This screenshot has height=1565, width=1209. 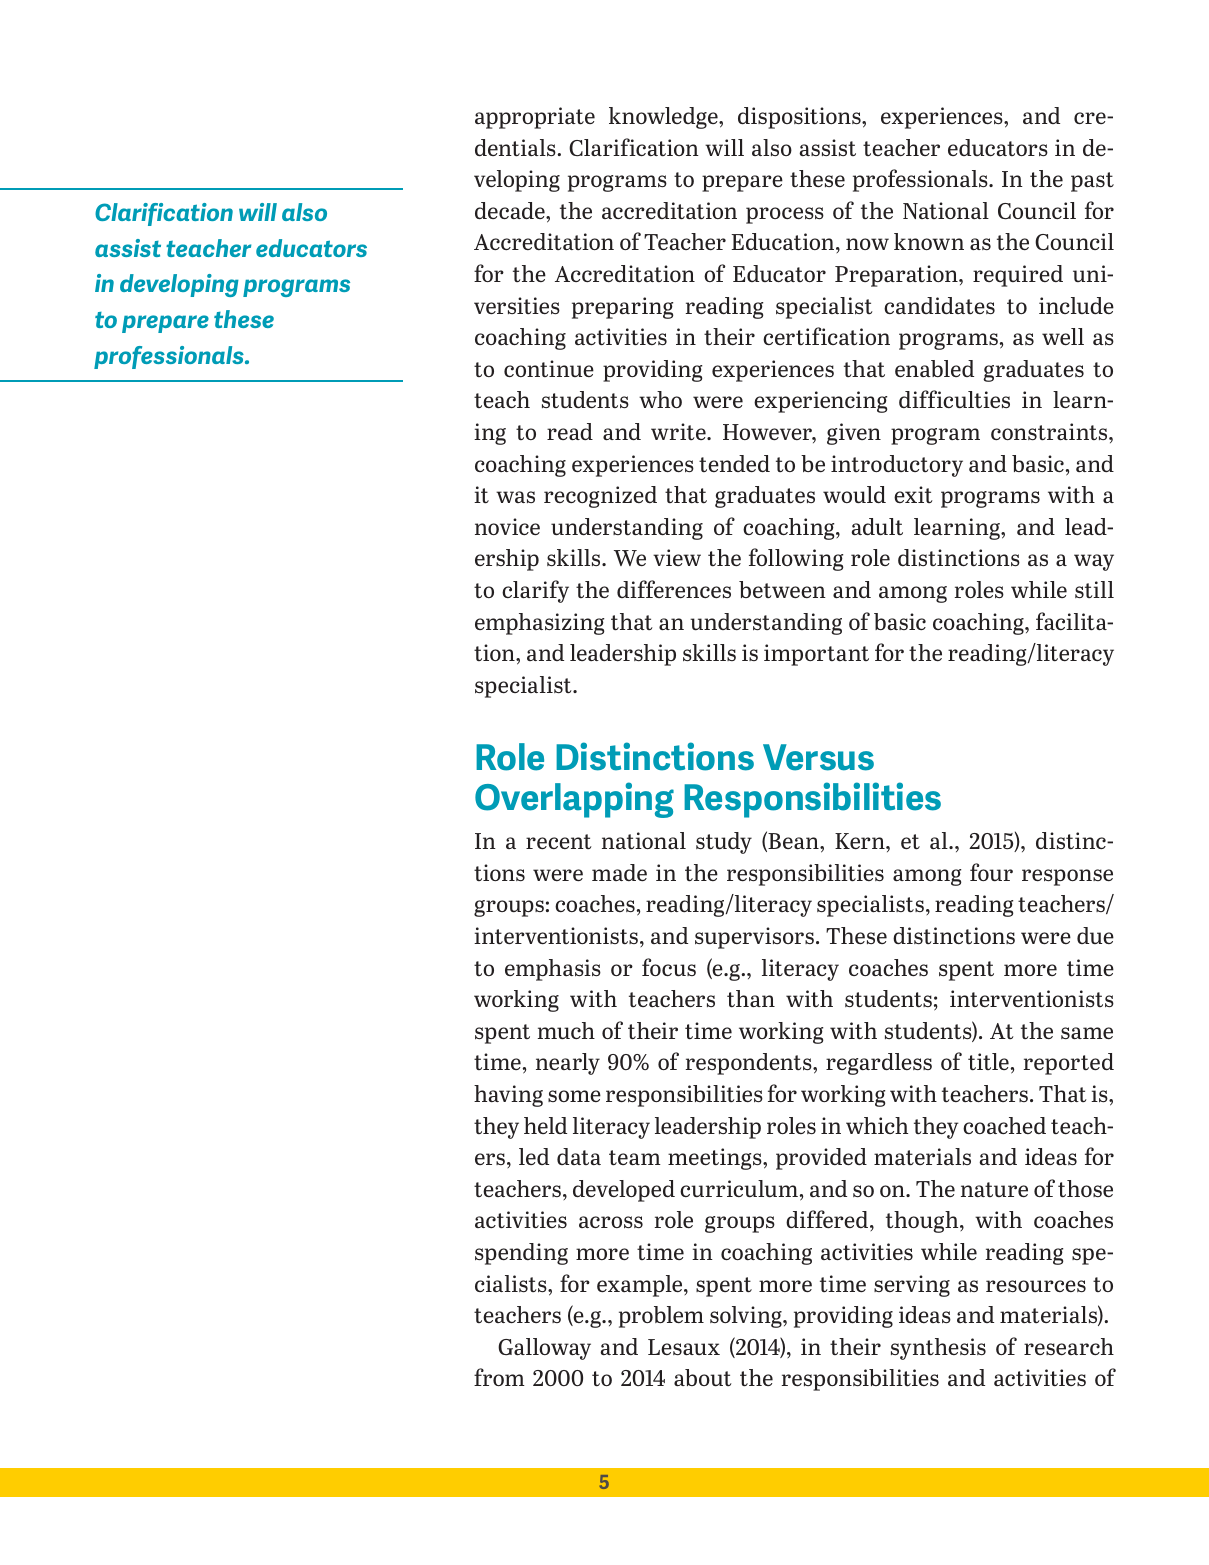 I want to click on provided, so click(x=821, y=1159).
